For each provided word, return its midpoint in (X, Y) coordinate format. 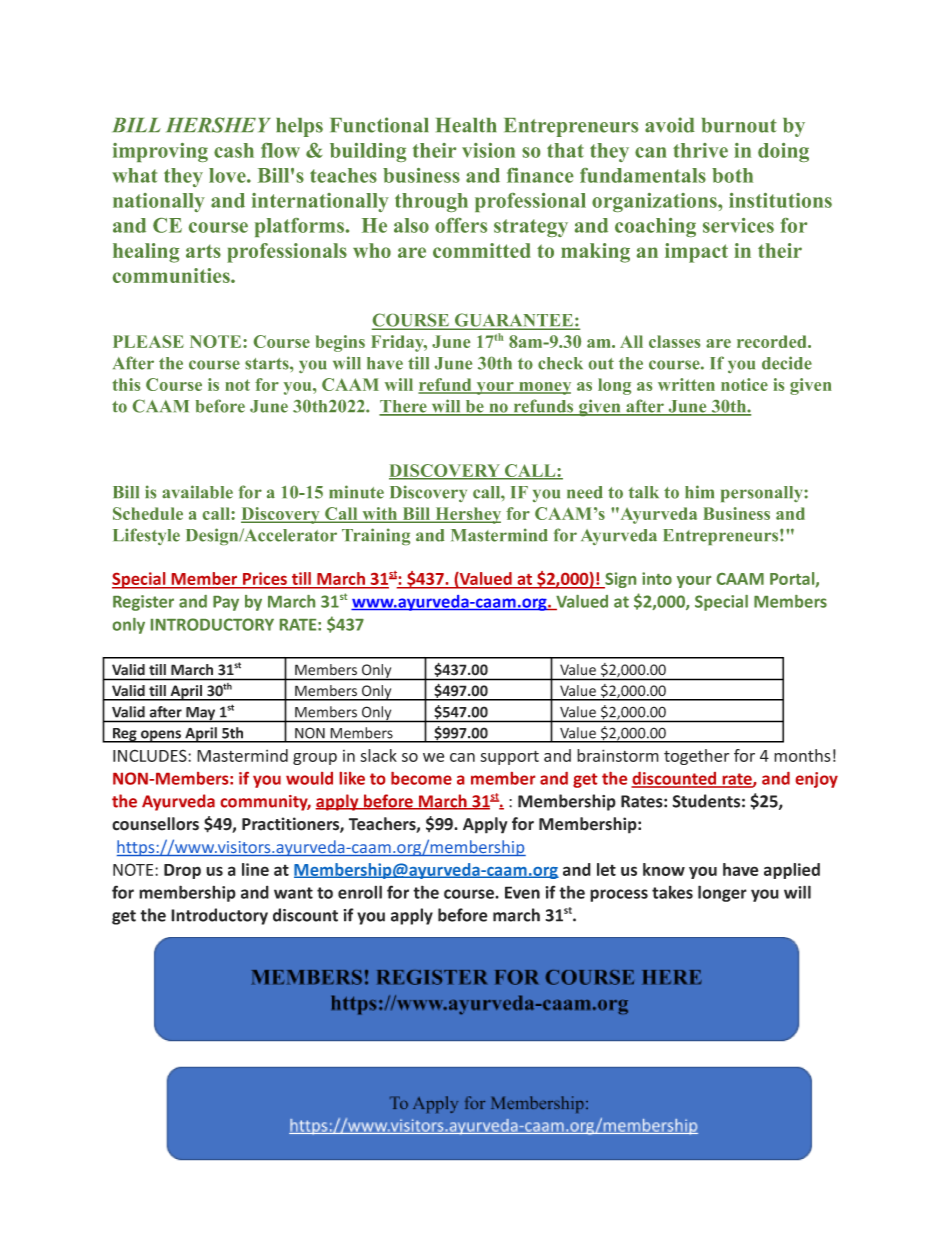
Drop (182, 871)
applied (792, 871)
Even (522, 892)
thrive (700, 150)
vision (488, 150)
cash (234, 150)
